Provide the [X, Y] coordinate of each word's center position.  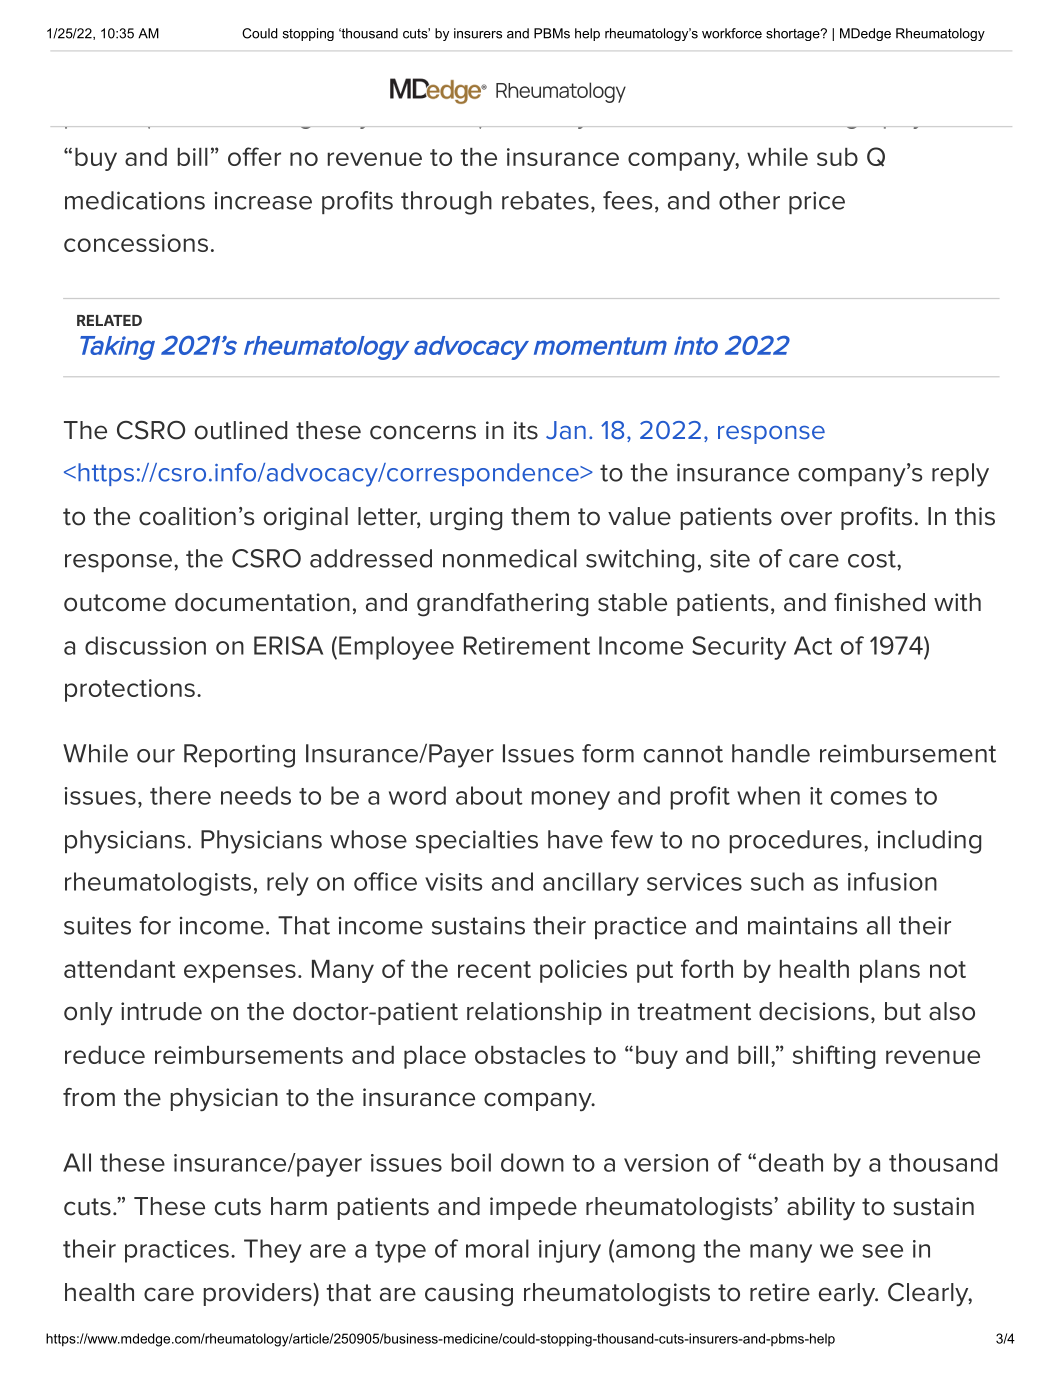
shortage [794, 34]
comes [869, 798]
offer [254, 156]
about [489, 795]
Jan [566, 430]
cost [873, 559]
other [749, 200]
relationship [534, 1013]
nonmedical [510, 558]
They [273, 1251]
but [903, 1011]
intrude [161, 1011]
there [180, 795]
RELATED [109, 320]
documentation [262, 602]
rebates [545, 200]
